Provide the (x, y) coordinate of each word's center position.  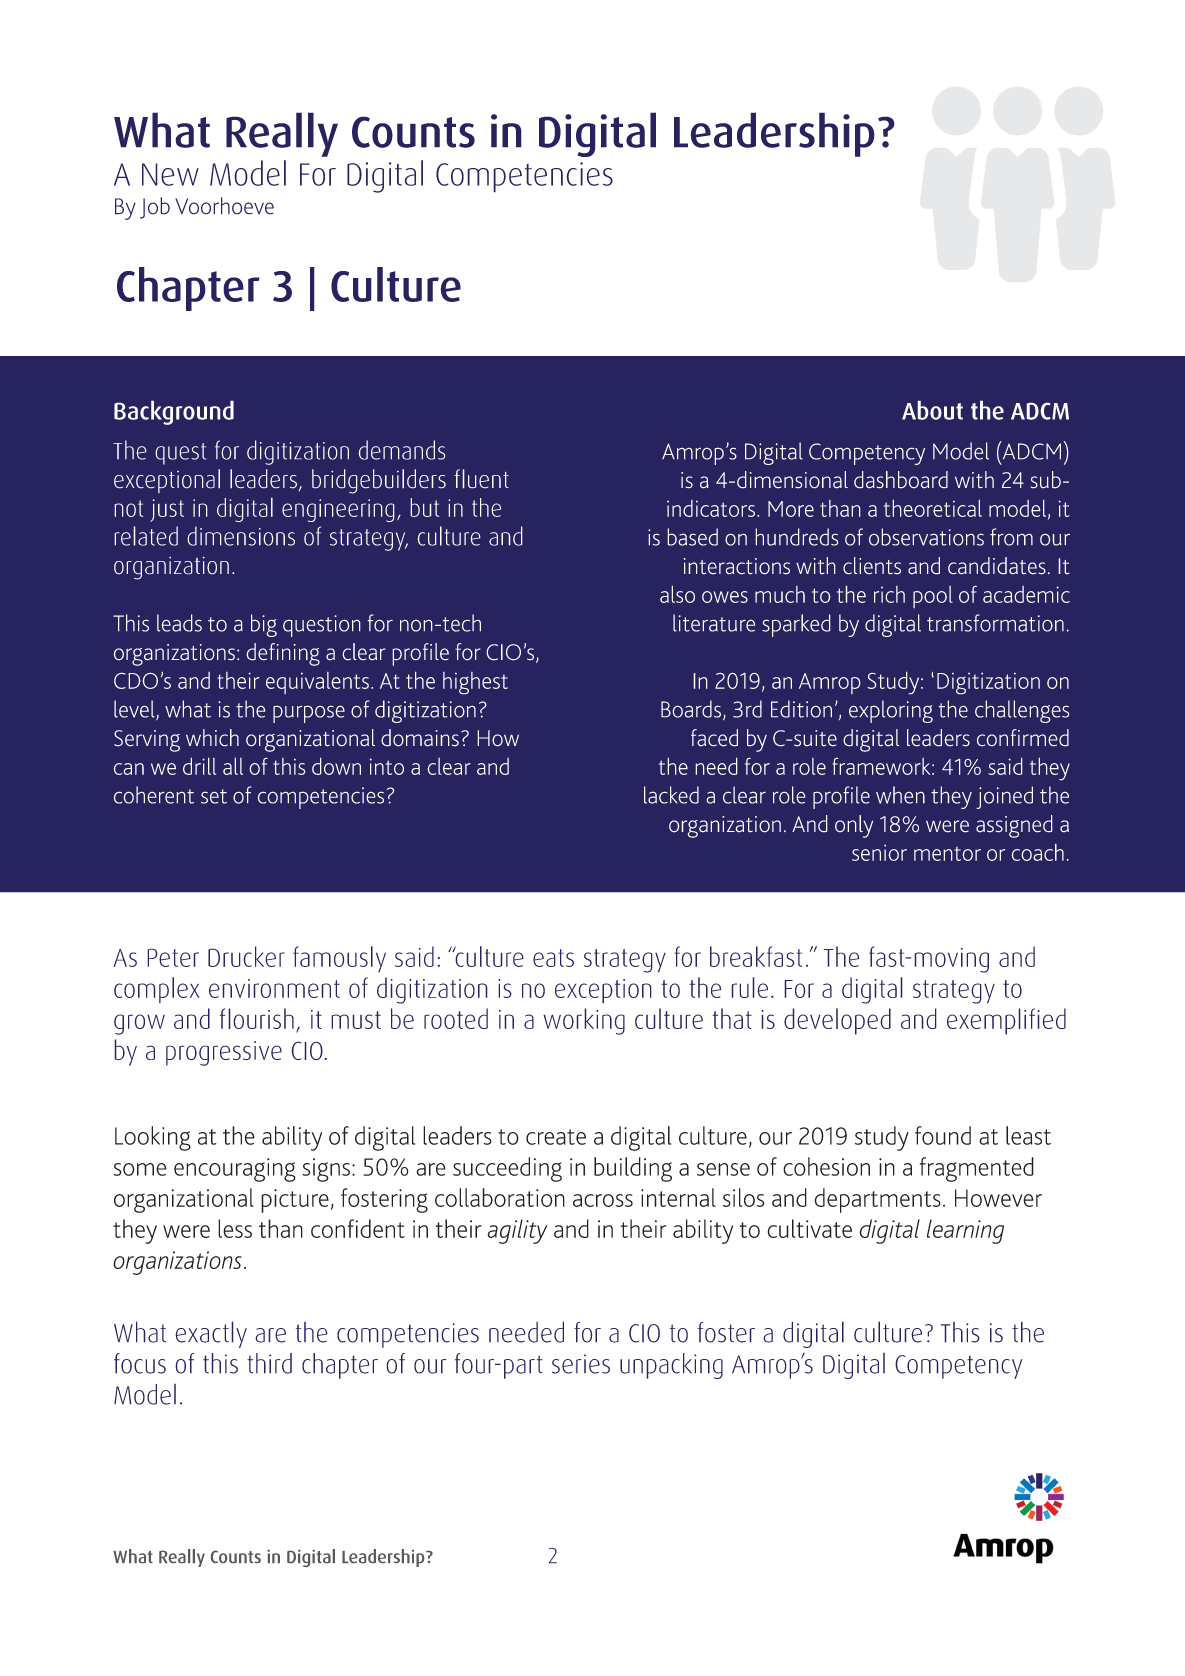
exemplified (1006, 1021)
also (677, 594)
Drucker (246, 956)
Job (155, 208)
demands (402, 450)
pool (933, 597)
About (932, 410)
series (581, 1364)
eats (553, 958)
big (264, 625)
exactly (211, 1334)
